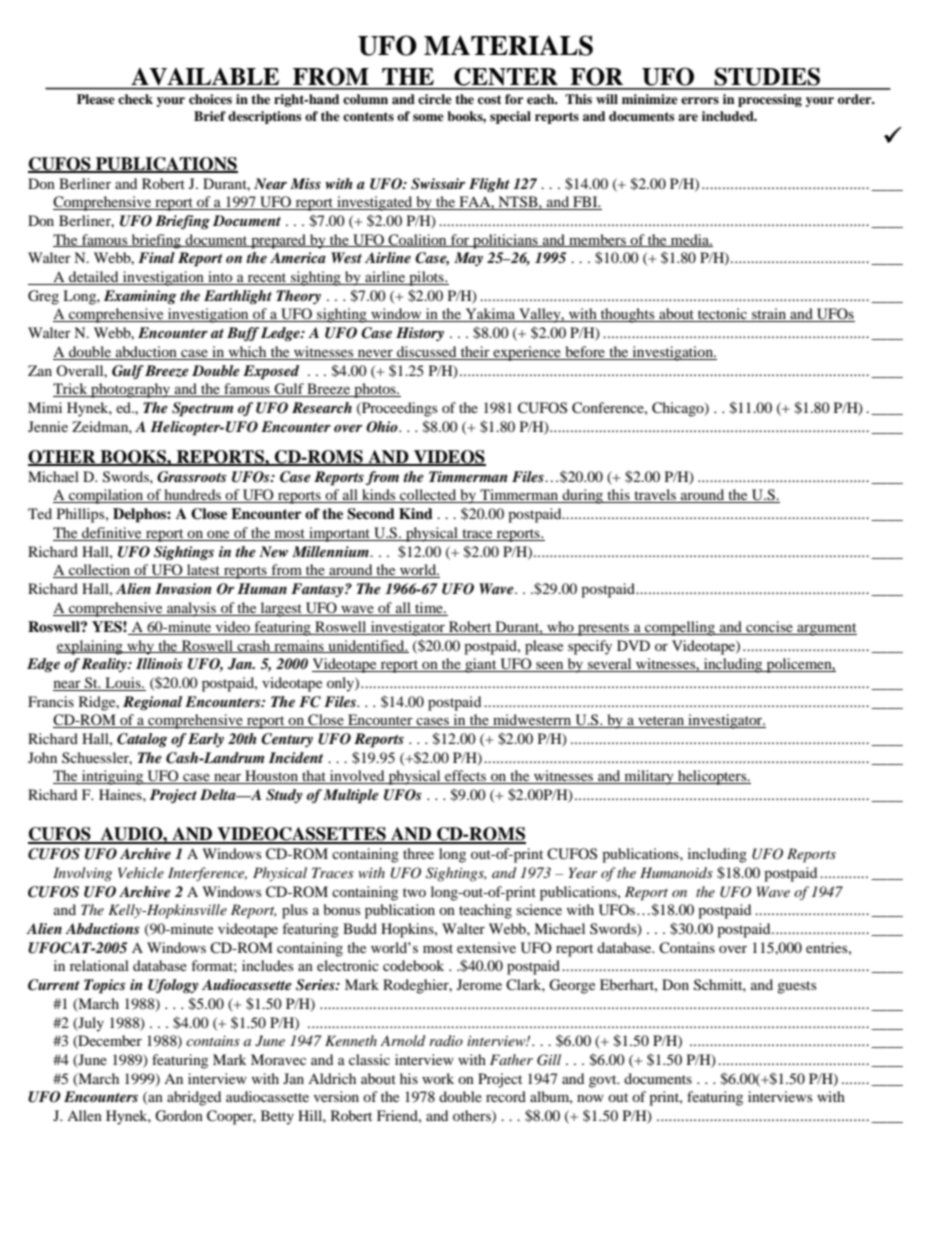  Describe the element at coordinates (100, 571) in the screenshot. I see `collection` at that location.
